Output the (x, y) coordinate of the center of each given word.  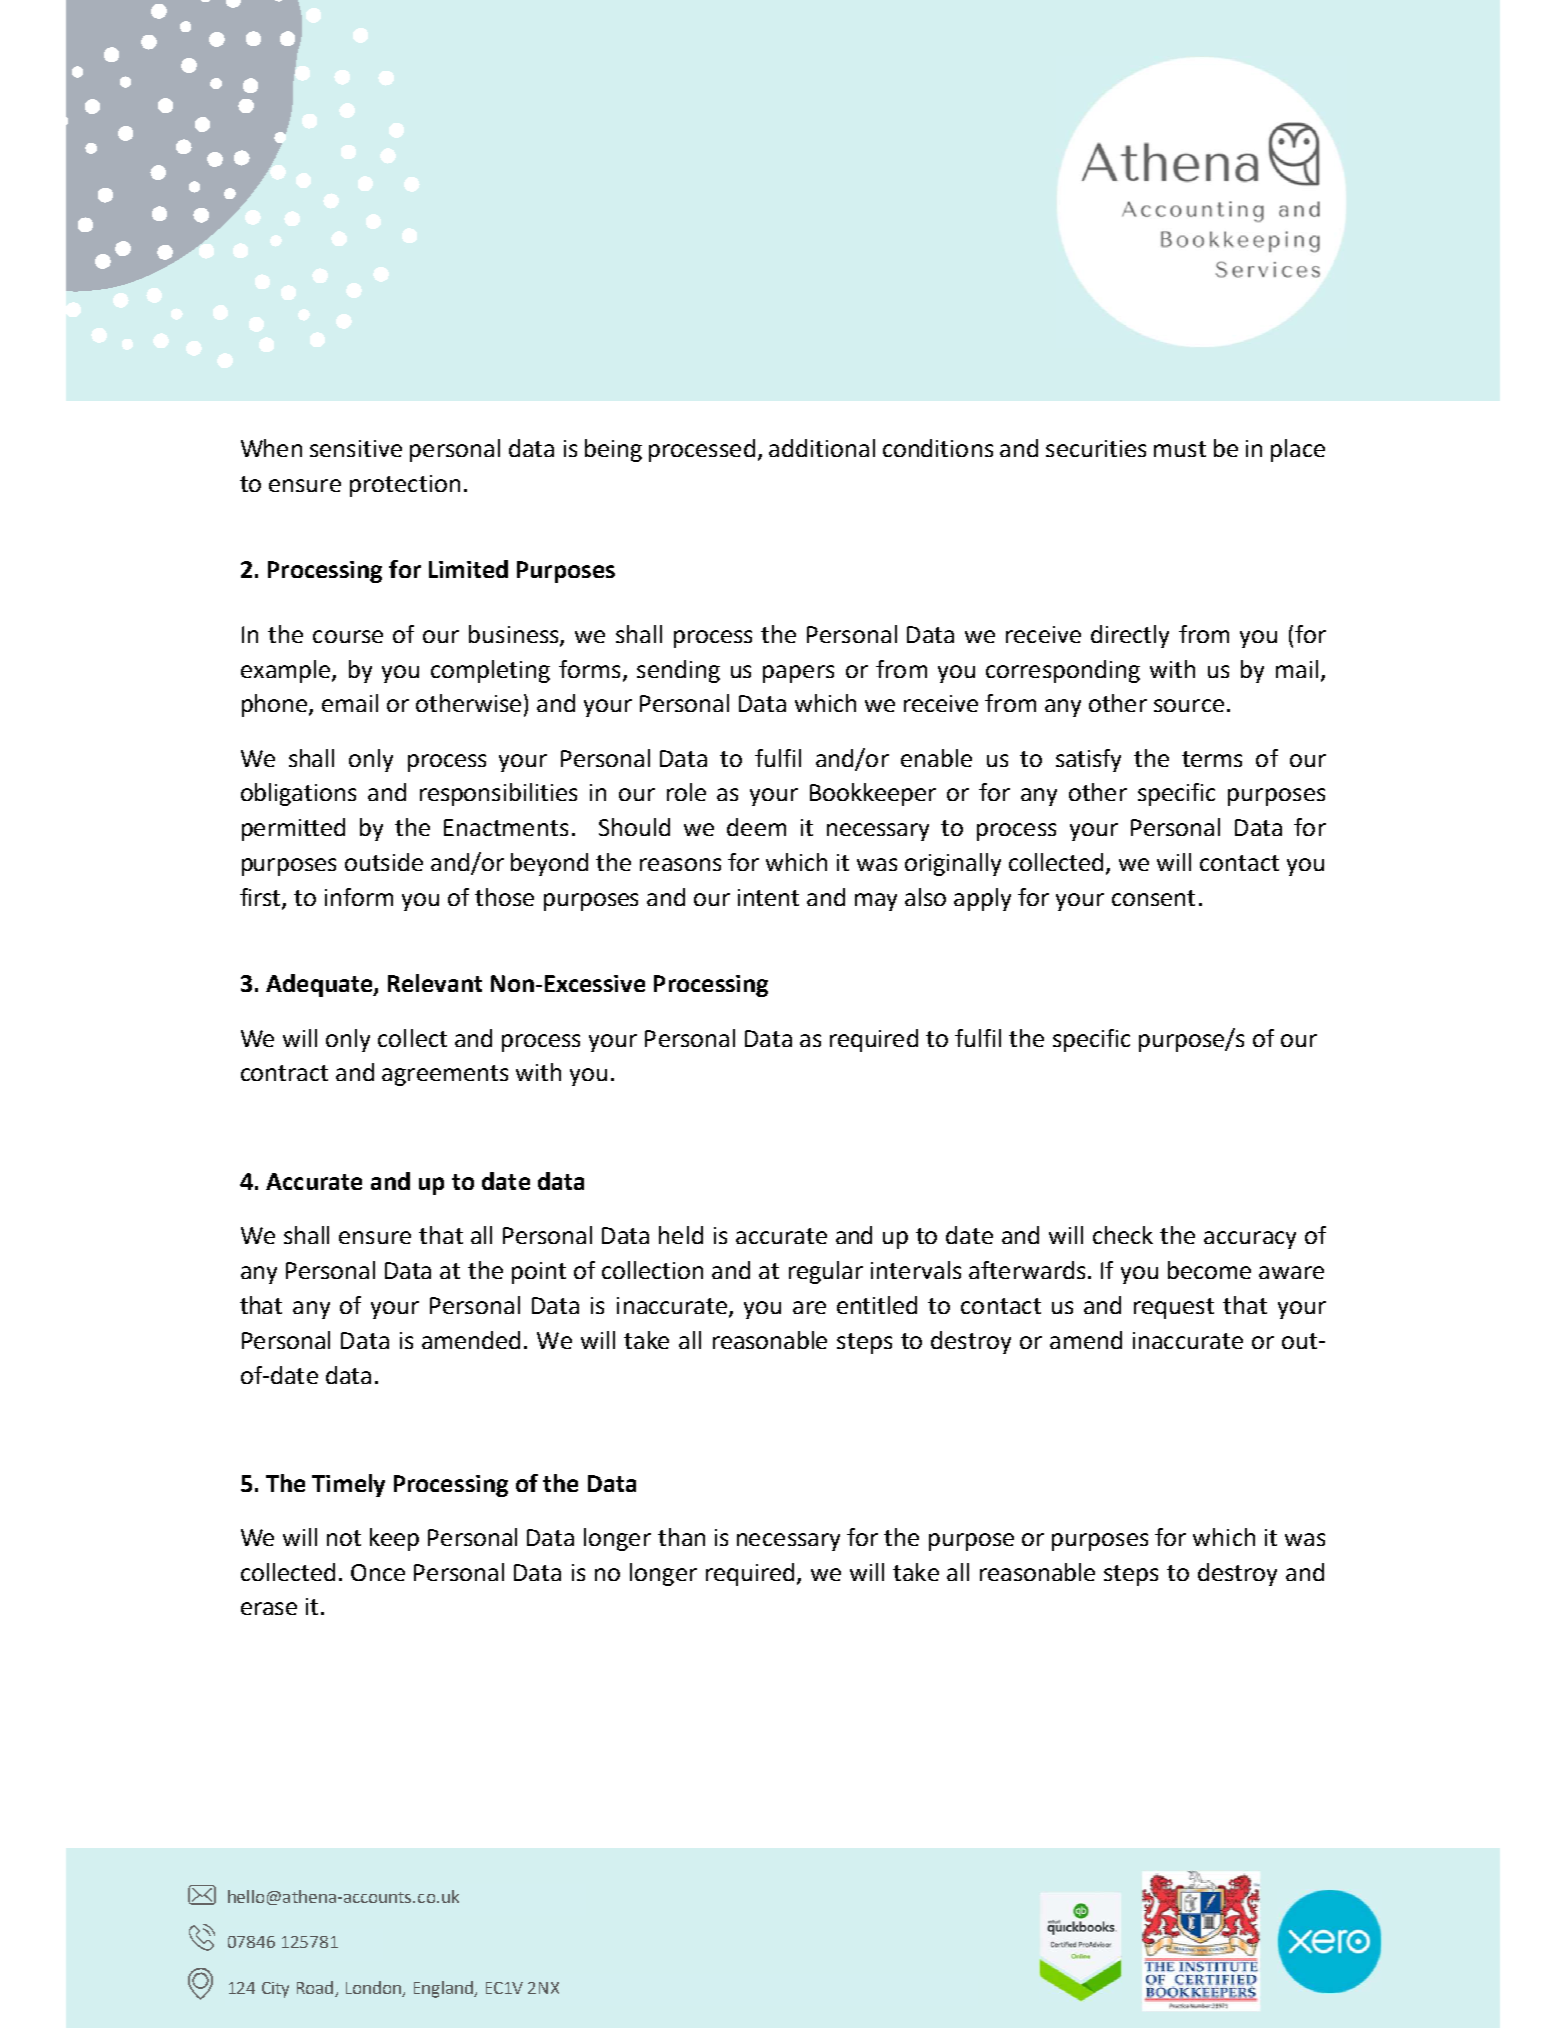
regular (826, 1272)
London (375, 1988)
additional (822, 448)
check (1123, 1235)
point (539, 1273)
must (1180, 449)
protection (405, 486)
